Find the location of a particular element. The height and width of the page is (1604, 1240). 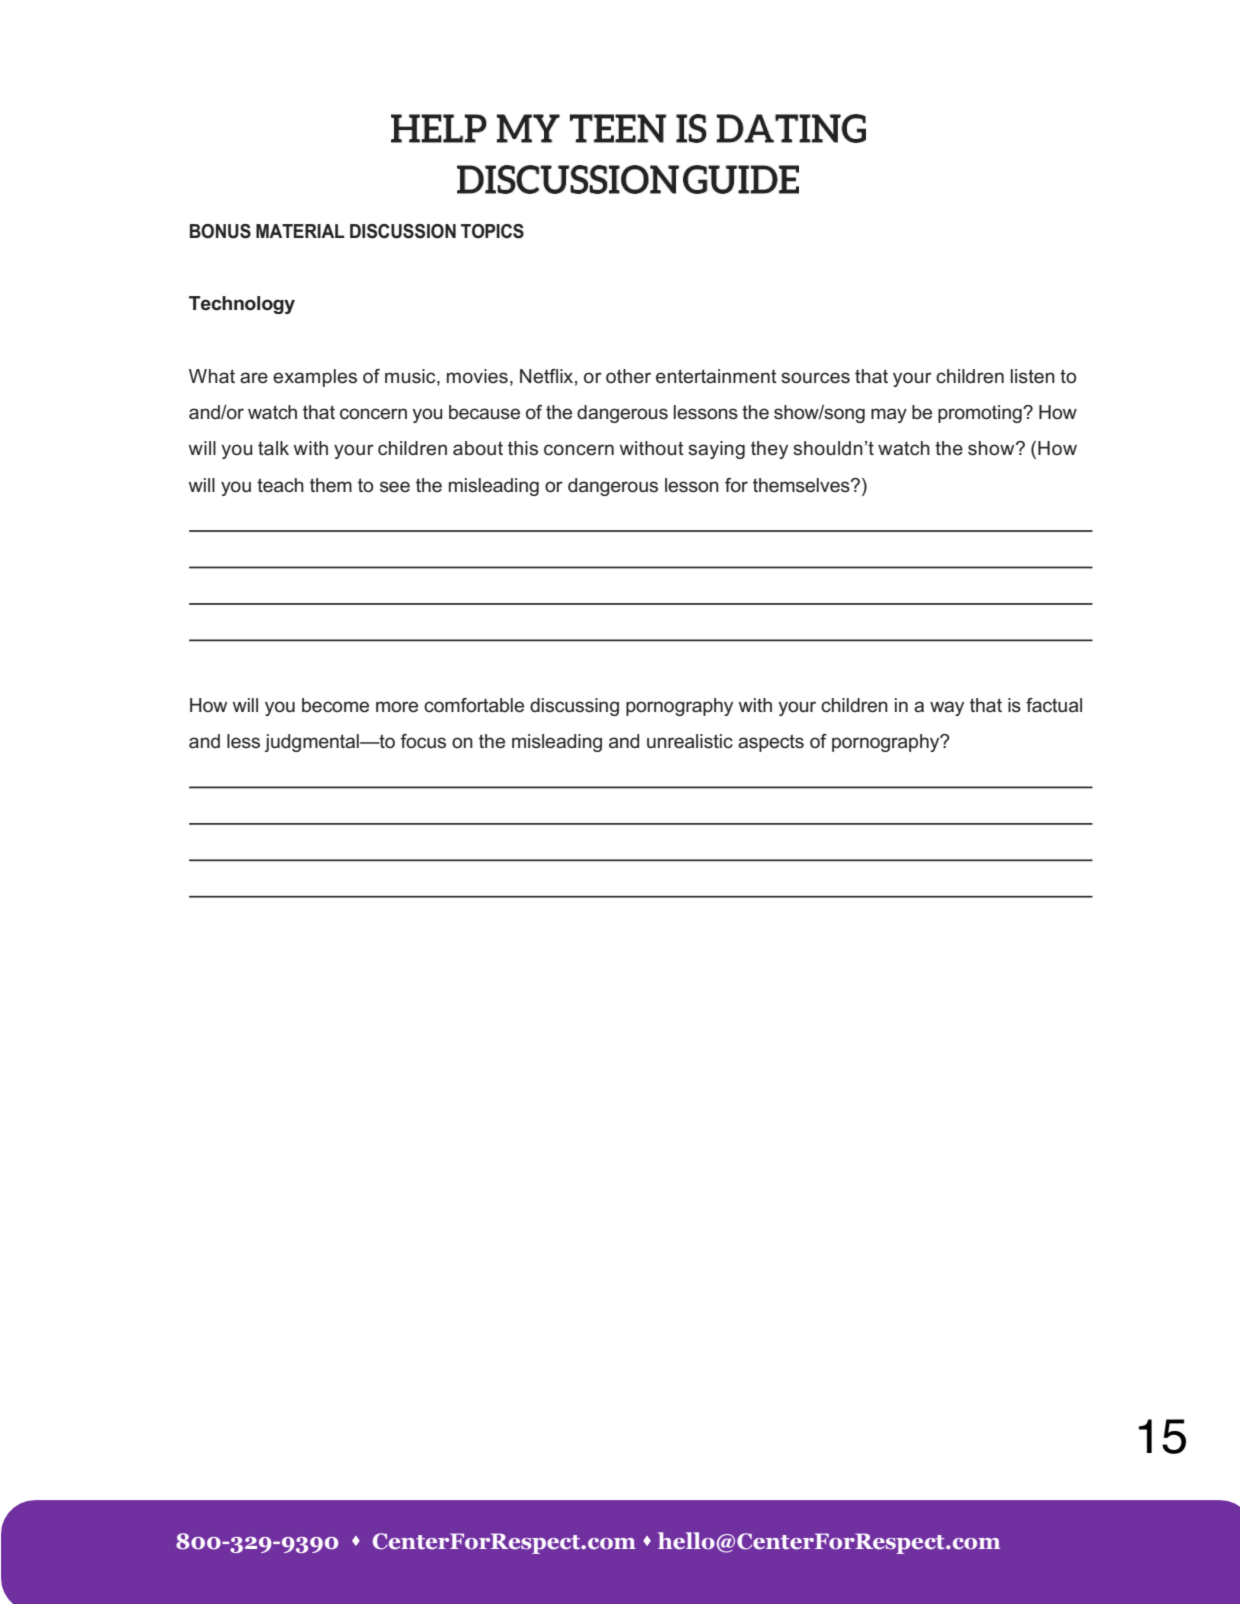

TOPICS is located at coordinates (492, 231).
